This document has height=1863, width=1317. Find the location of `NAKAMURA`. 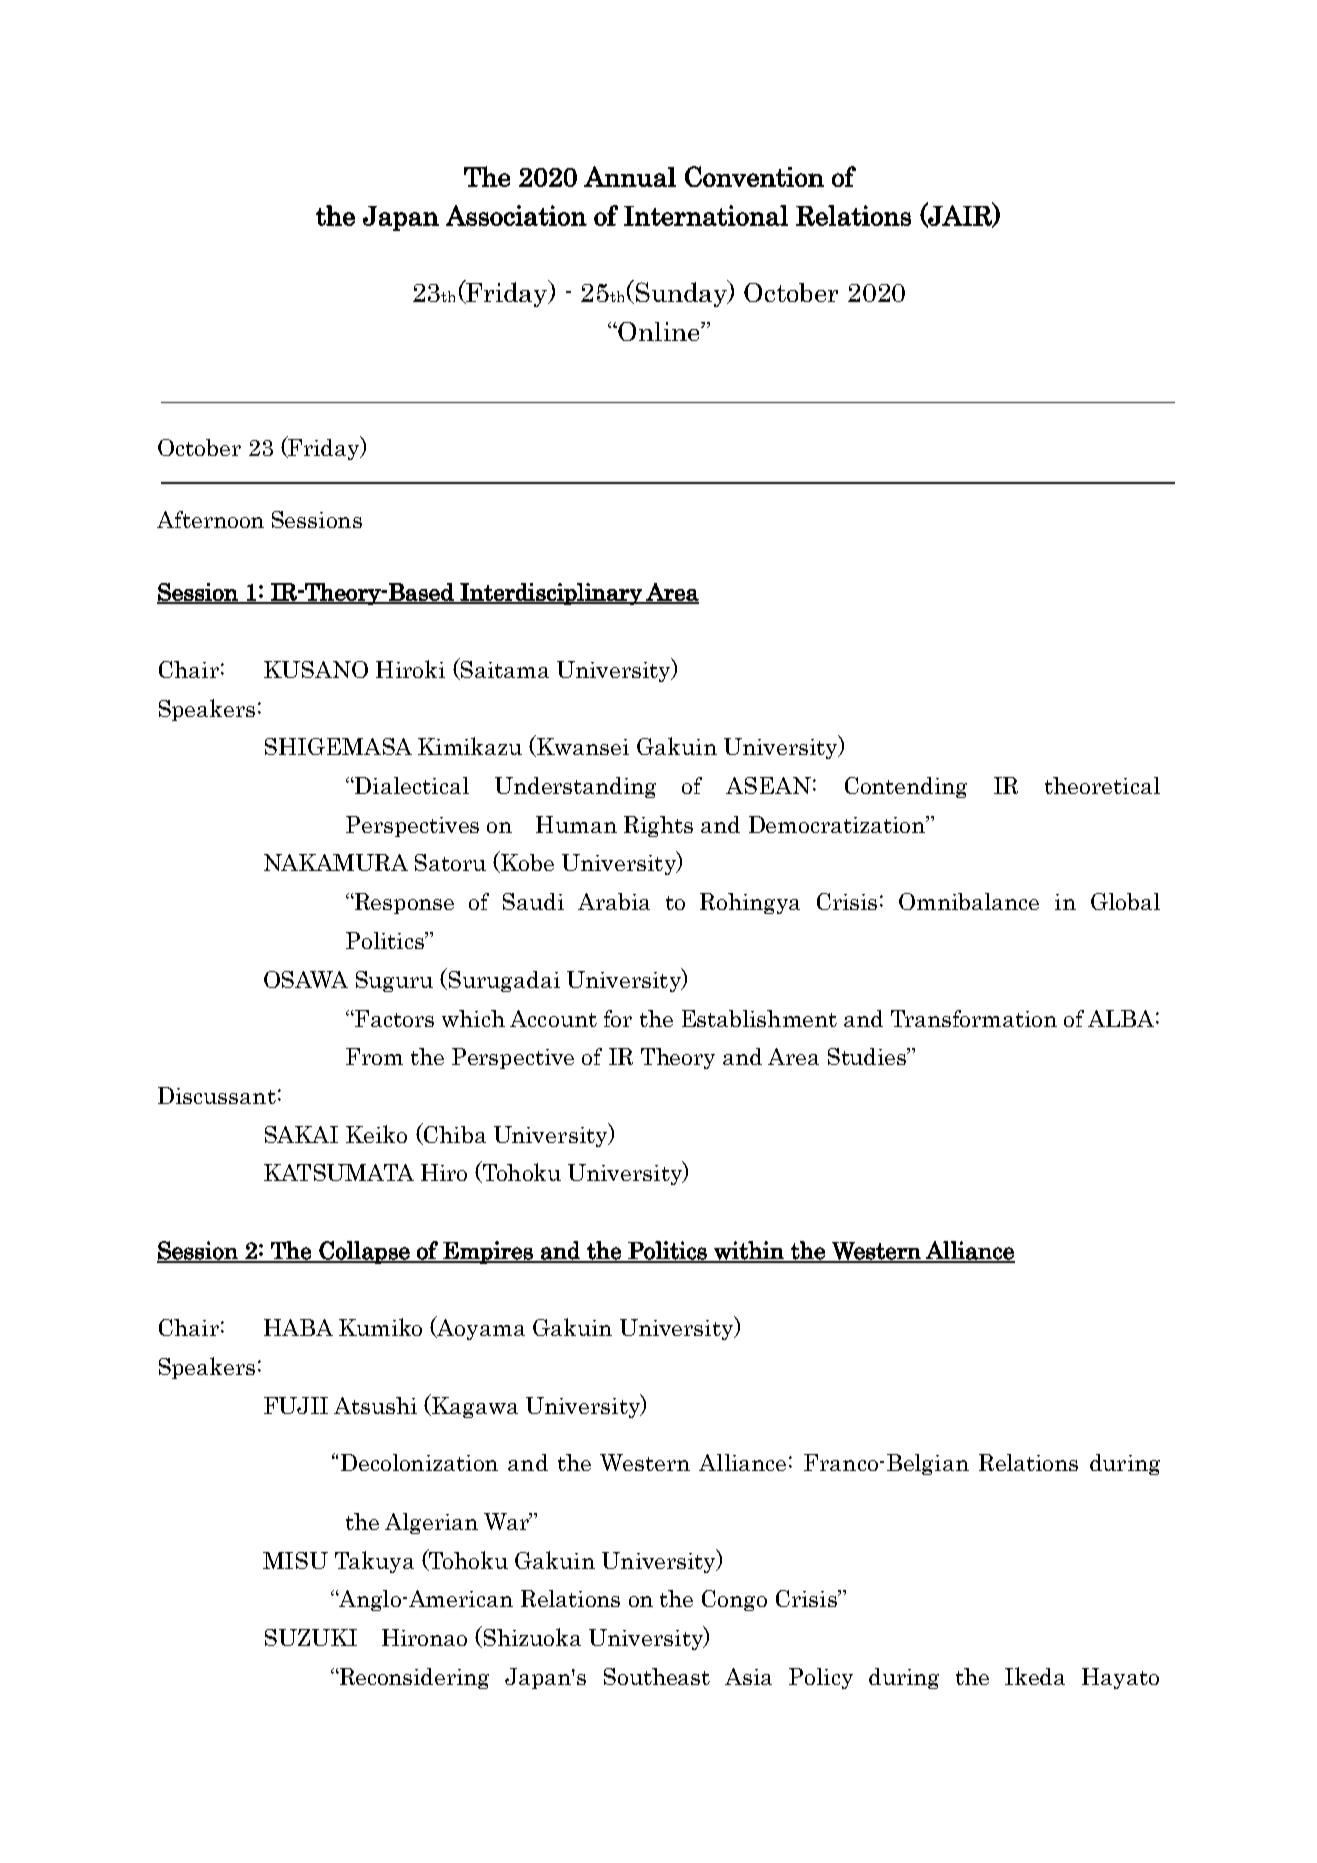

NAKAMURA is located at coordinates (336, 862).
